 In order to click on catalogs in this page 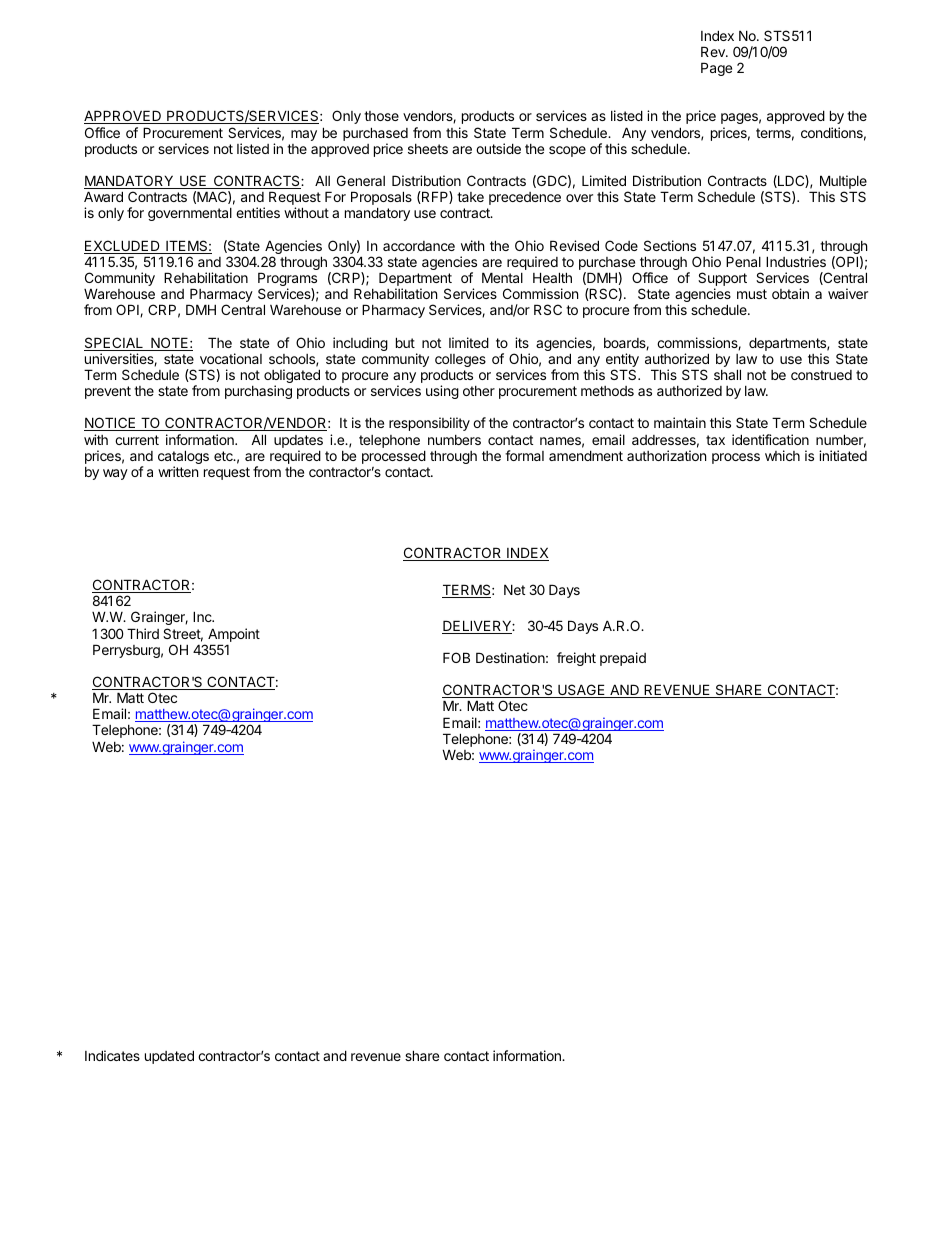, I will do `click(183, 458)`.
